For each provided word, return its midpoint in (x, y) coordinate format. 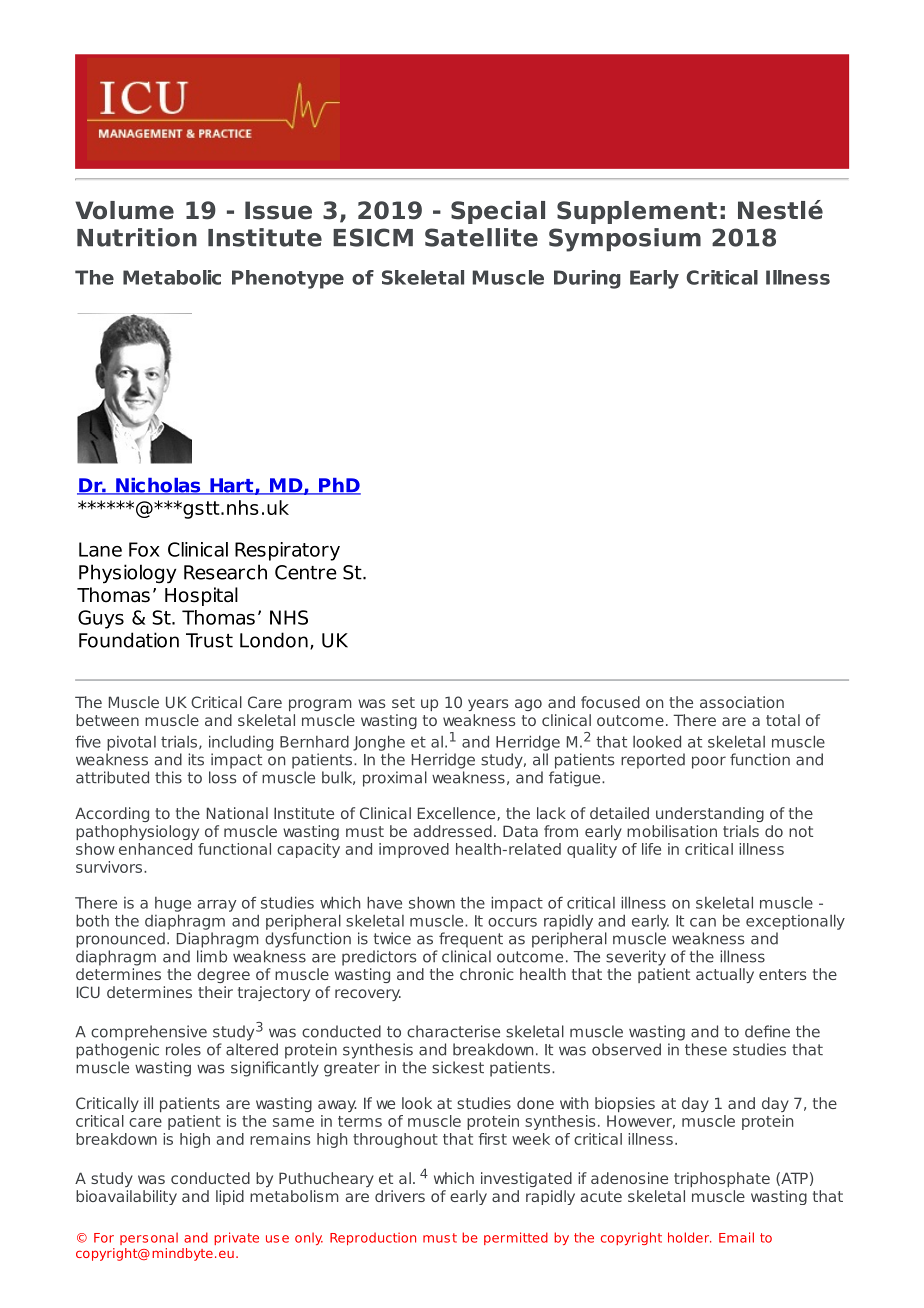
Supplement (637, 212)
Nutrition (137, 237)
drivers (400, 1196)
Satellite (481, 237)
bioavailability (126, 1197)
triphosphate (722, 1179)
